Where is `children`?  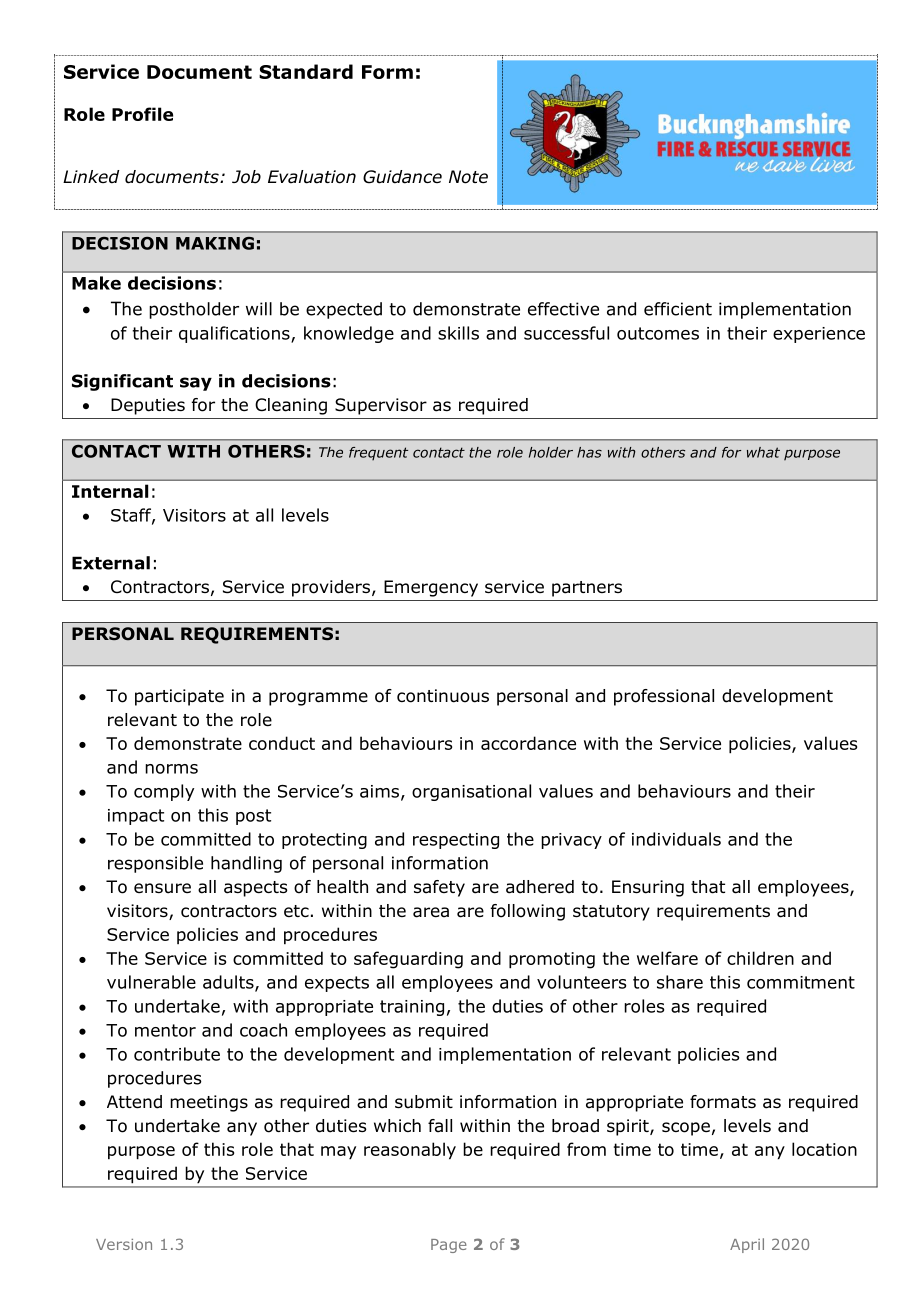
children is located at coordinates (760, 958).
